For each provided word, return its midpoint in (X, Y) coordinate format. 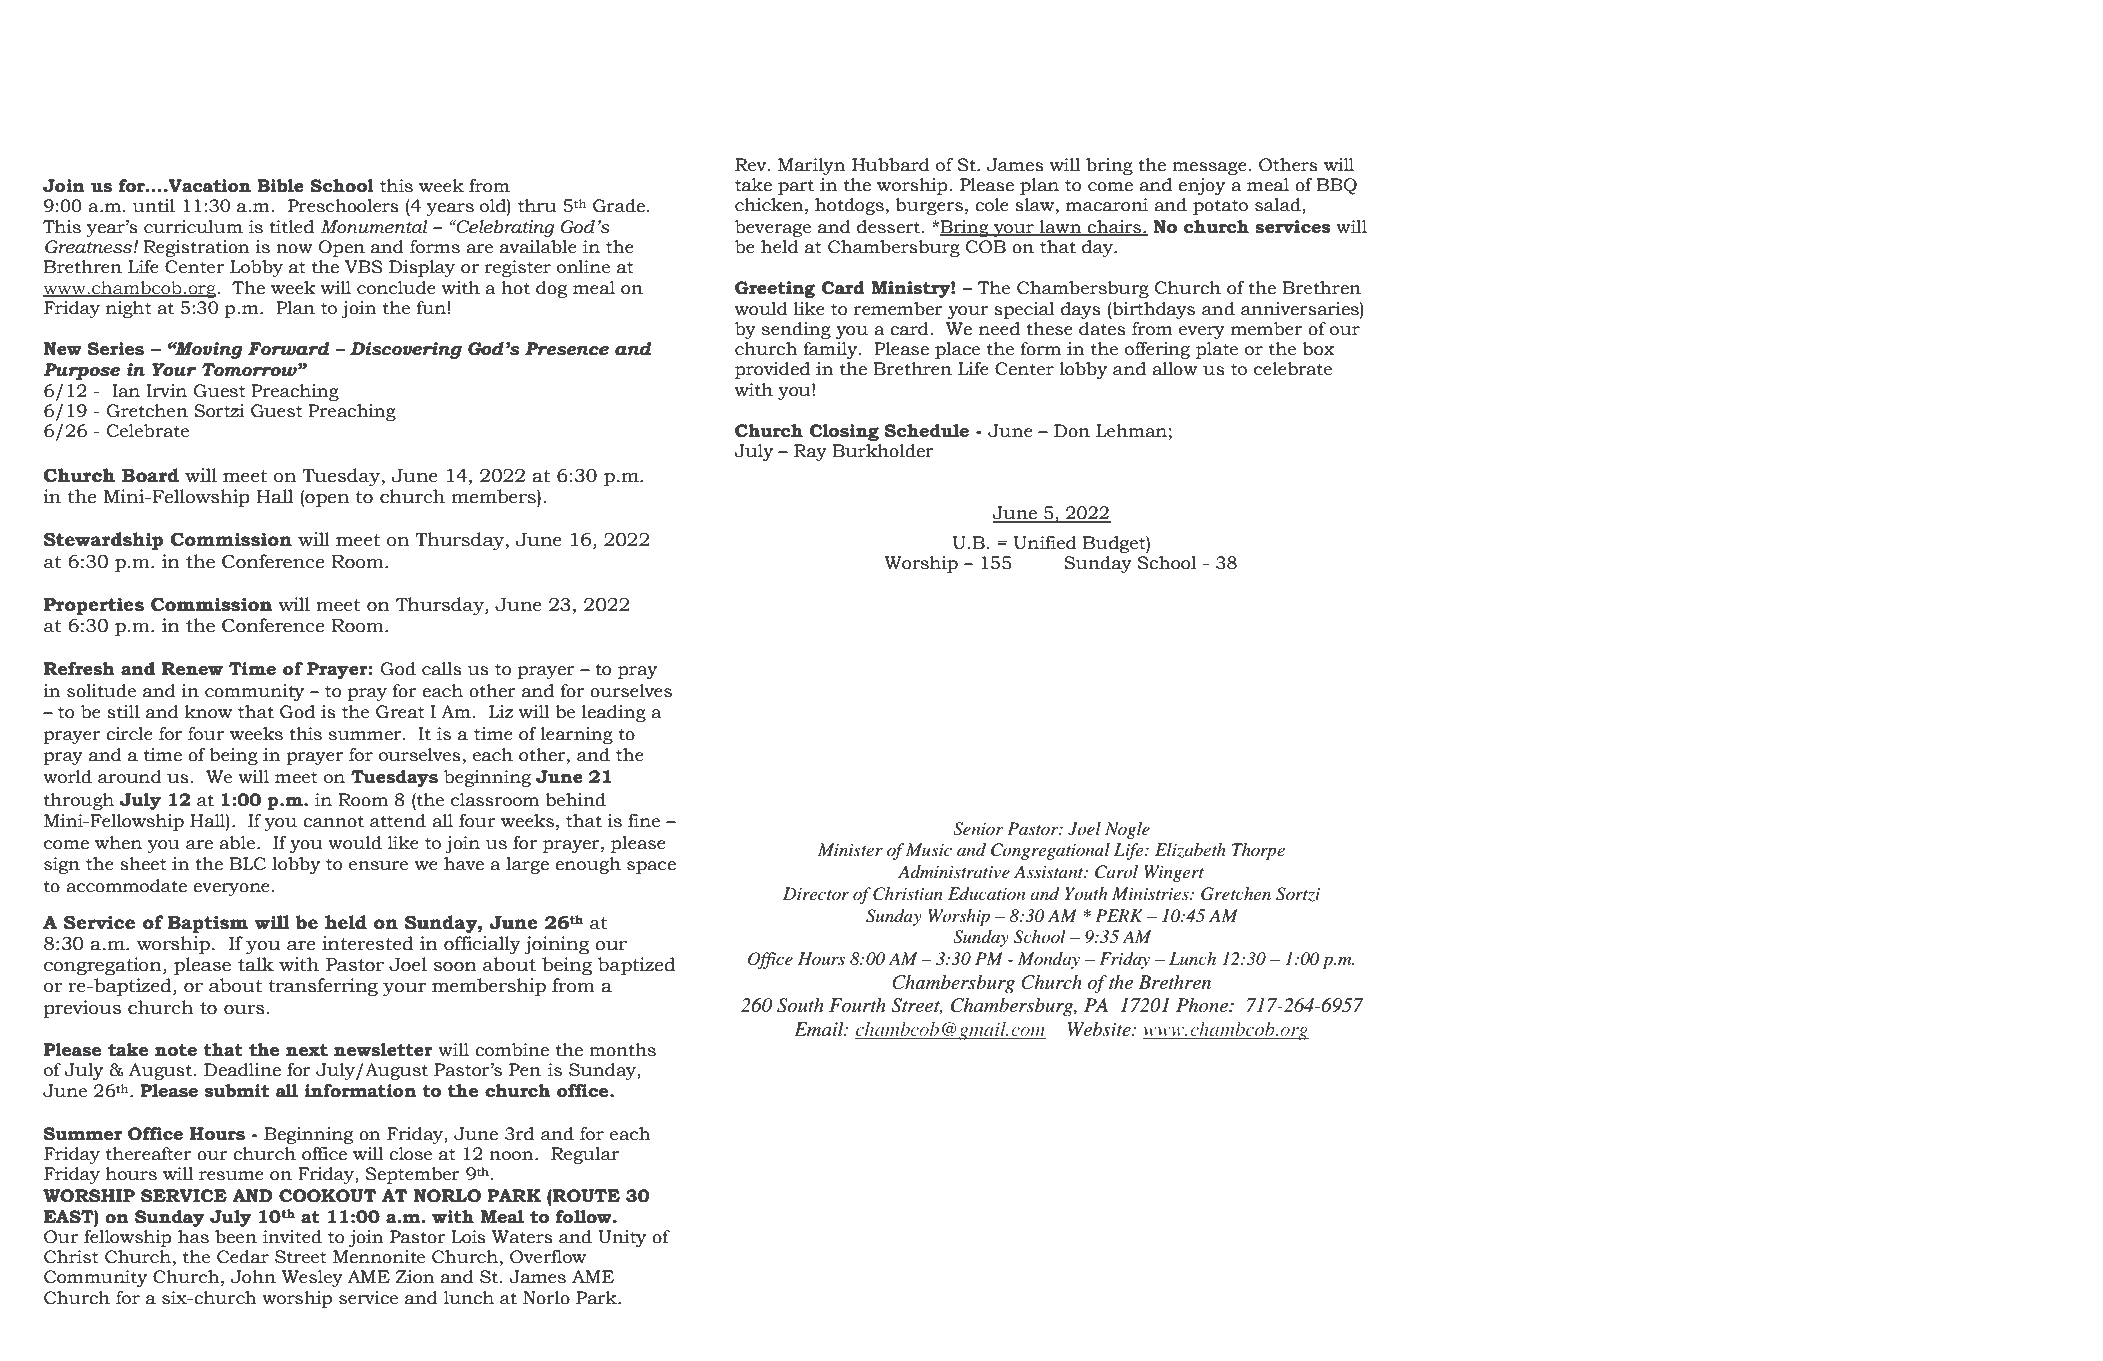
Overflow (548, 1257)
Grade (619, 206)
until (153, 206)
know (208, 712)
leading (614, 713)
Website (1100, 1029)
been (236, 1237)
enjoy (1201, 186)
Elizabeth (1190, 850)
